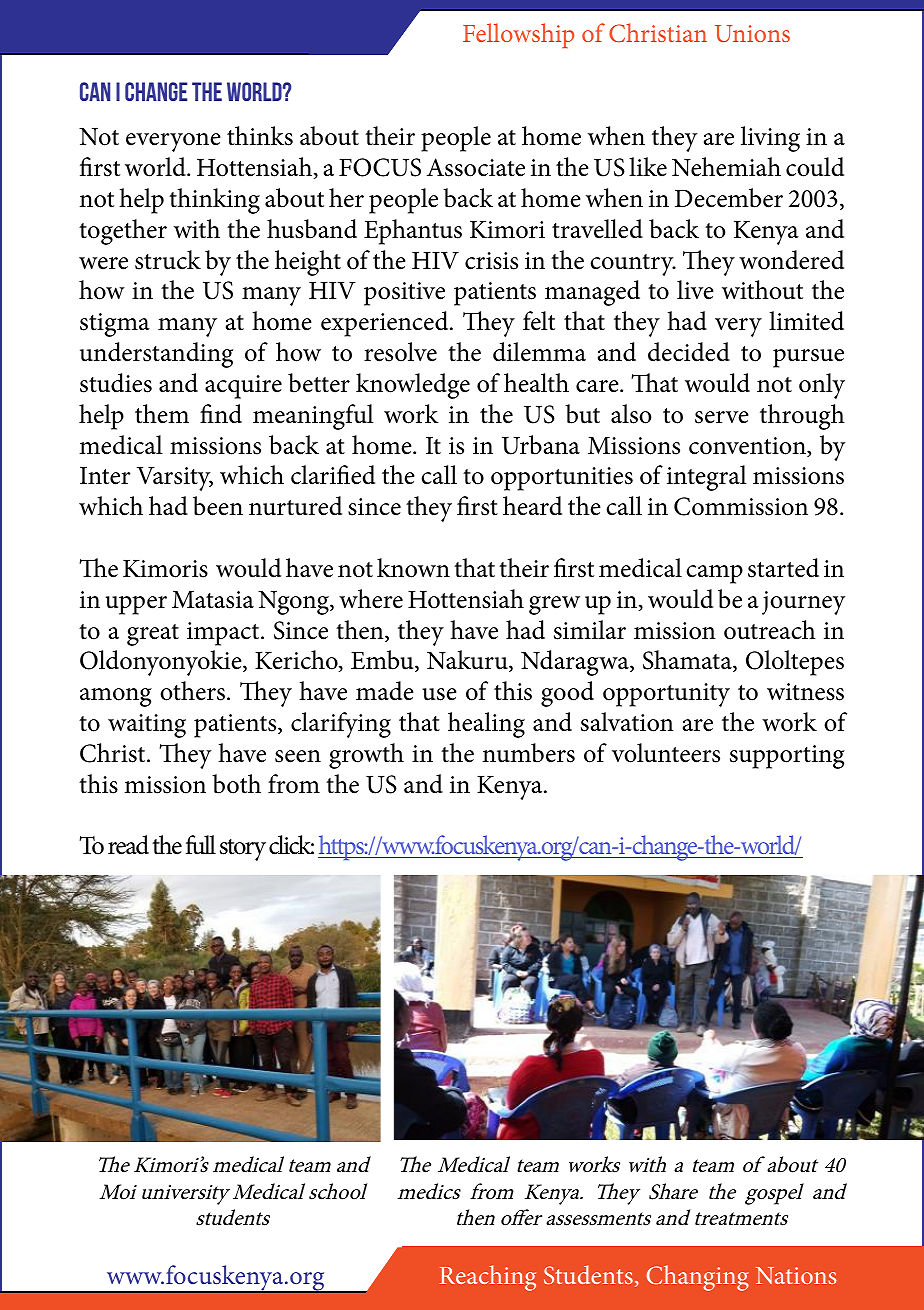 Image resolution: width=924 pixels, height=1310 pixels. I want to click on Reaching, so click(487, 1278).
